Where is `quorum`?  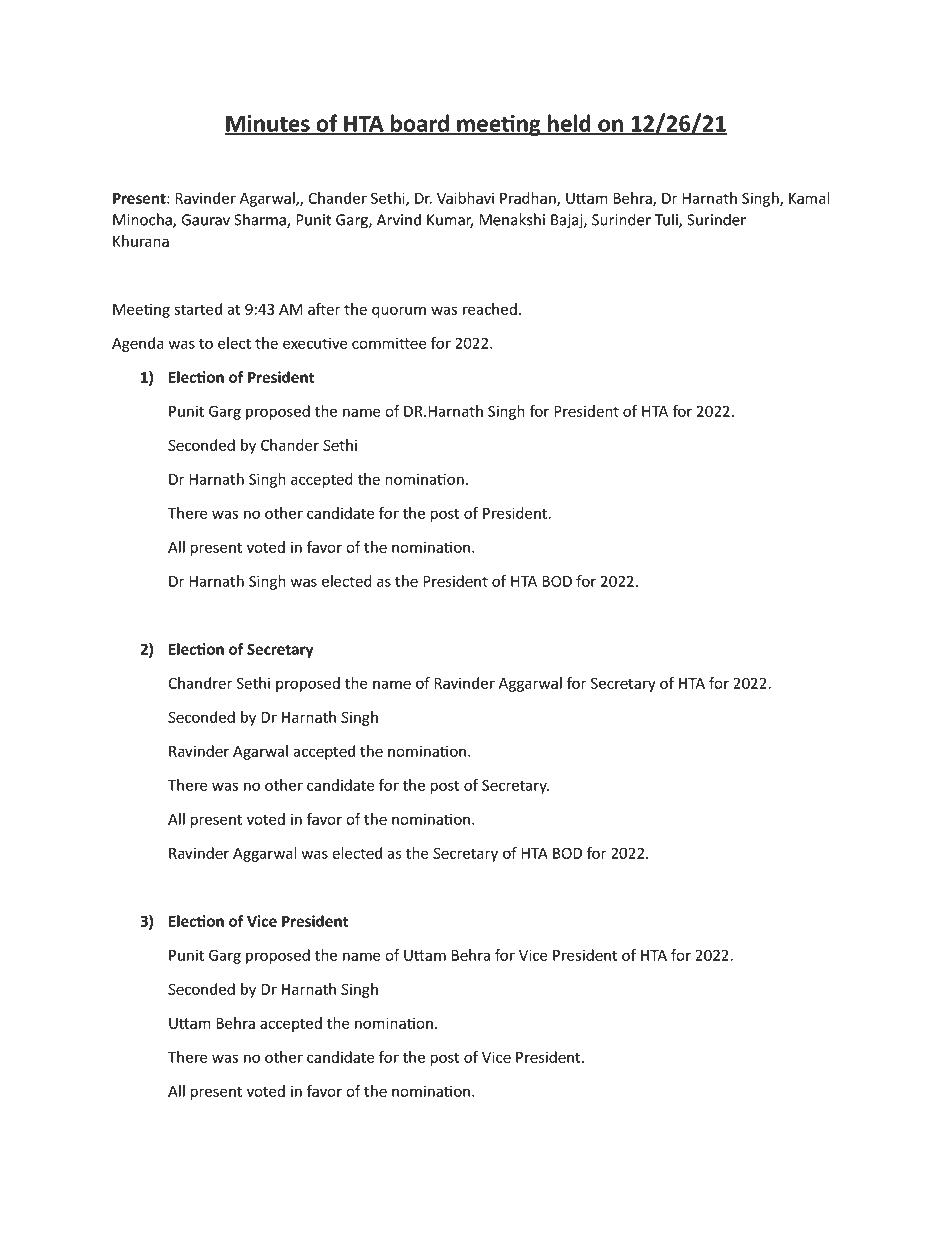 quorum is located at coordinates (399, 312).
